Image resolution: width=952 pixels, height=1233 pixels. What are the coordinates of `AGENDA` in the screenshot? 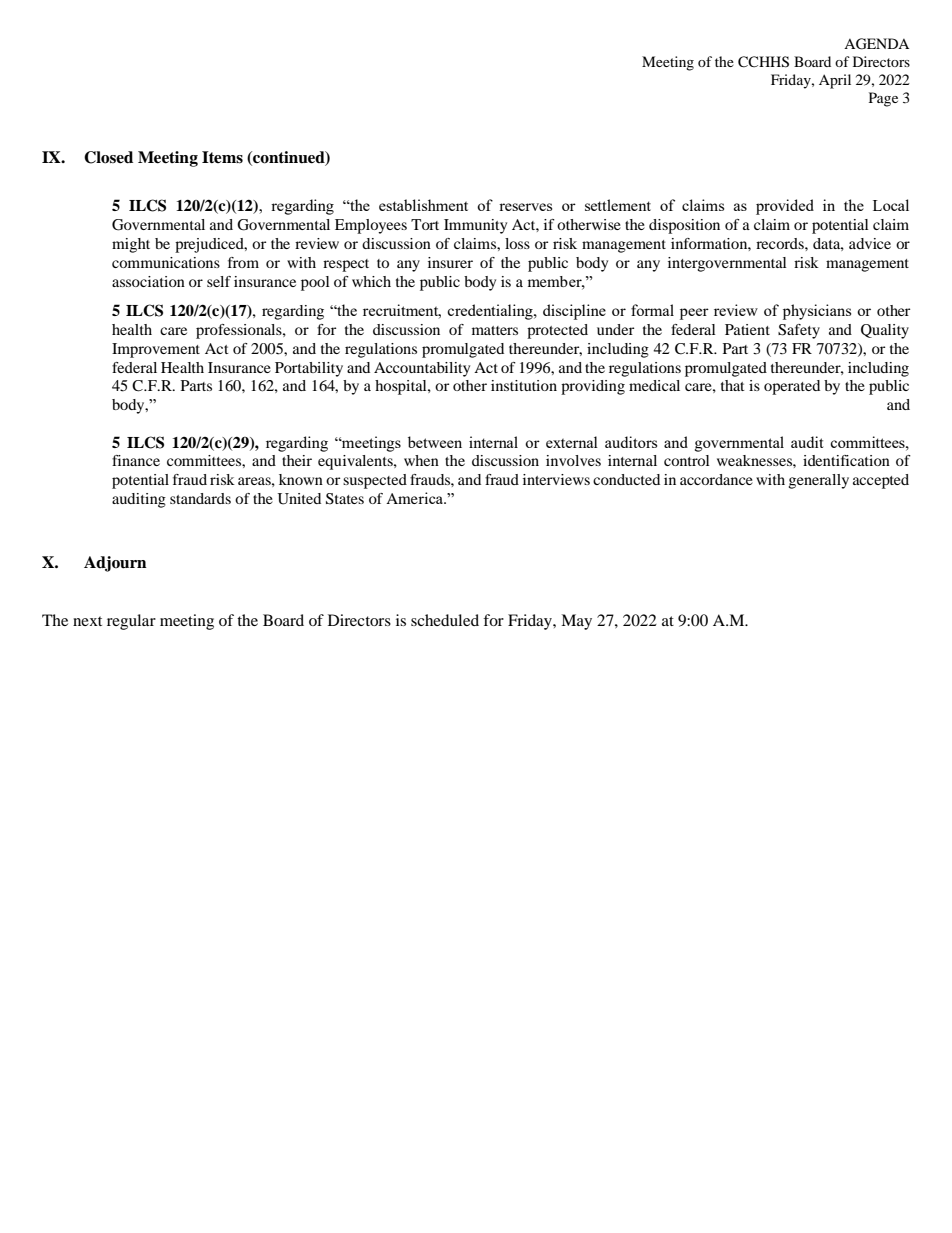 It's located at (876, 44).
